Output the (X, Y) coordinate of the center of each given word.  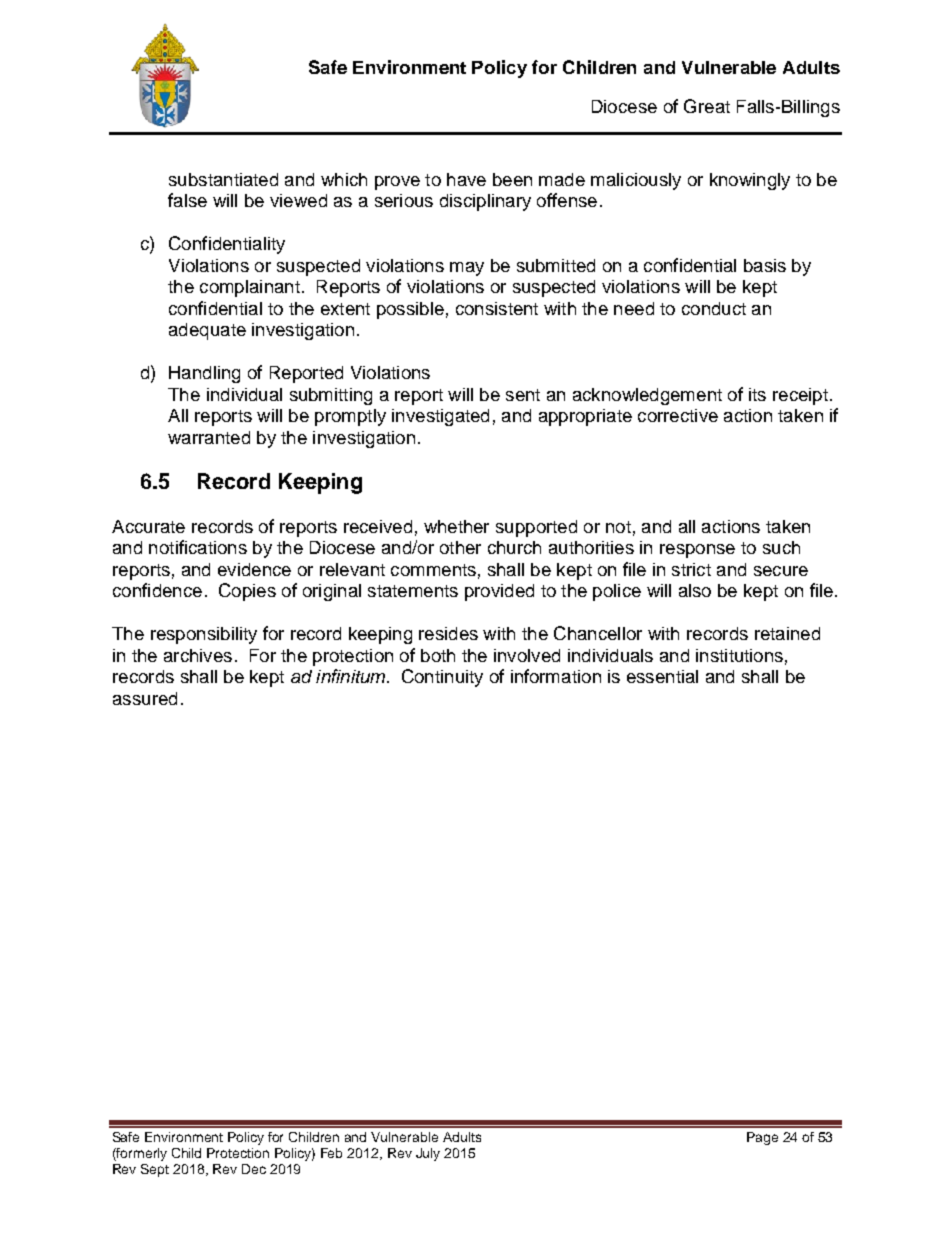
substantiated (223, 179)
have (466, 179)
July (428, 1154)
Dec (254, 1169)
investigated (440, 417)
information (556, 676)
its (757, 394)
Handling (204, 374)
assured (145, 698)
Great (707, 106)
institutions (739, 655)
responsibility (204, 635)
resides (448, 633)
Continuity (442, 678)
